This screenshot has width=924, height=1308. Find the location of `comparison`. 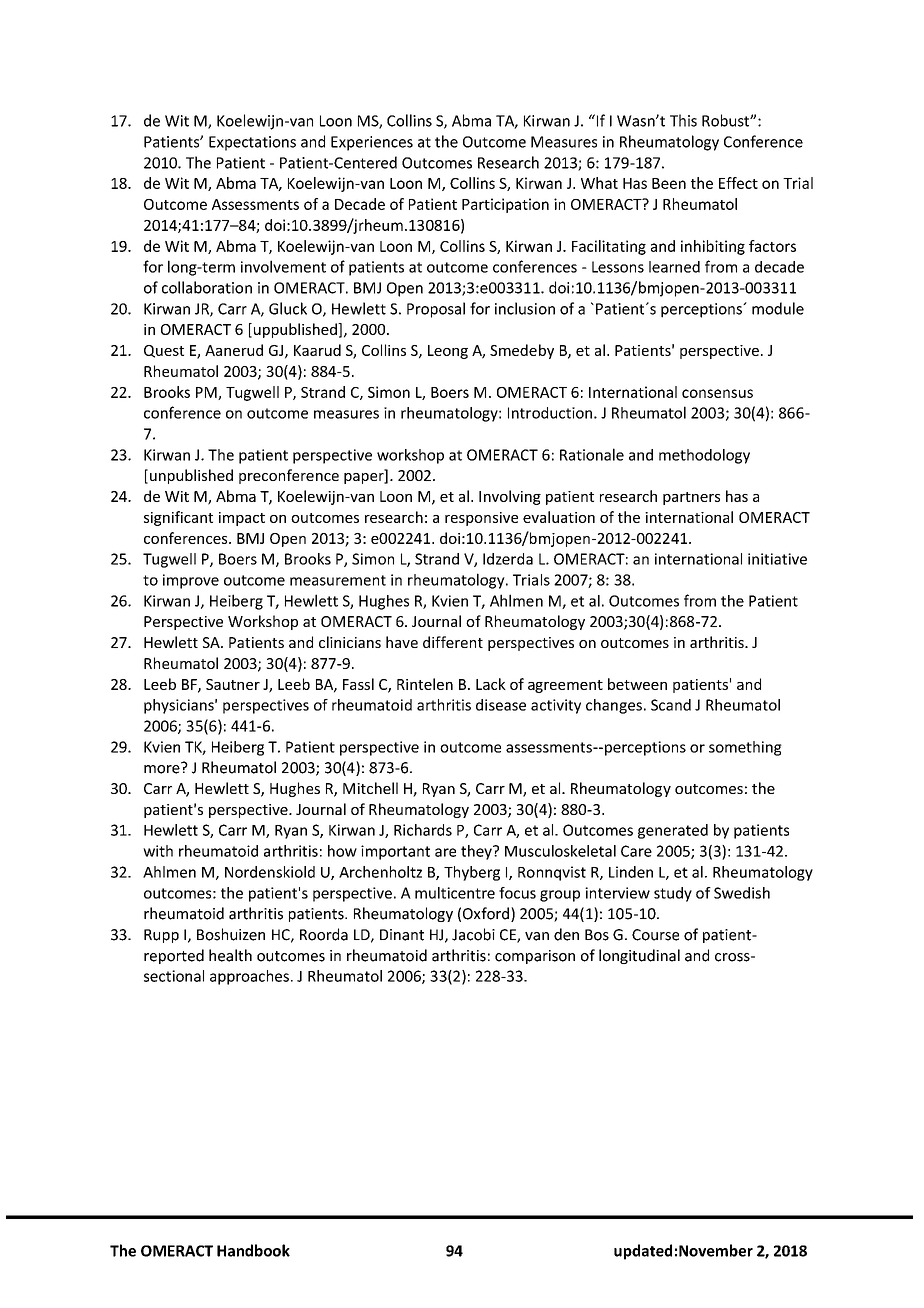

comparison is located at coordinates (535, 957).
